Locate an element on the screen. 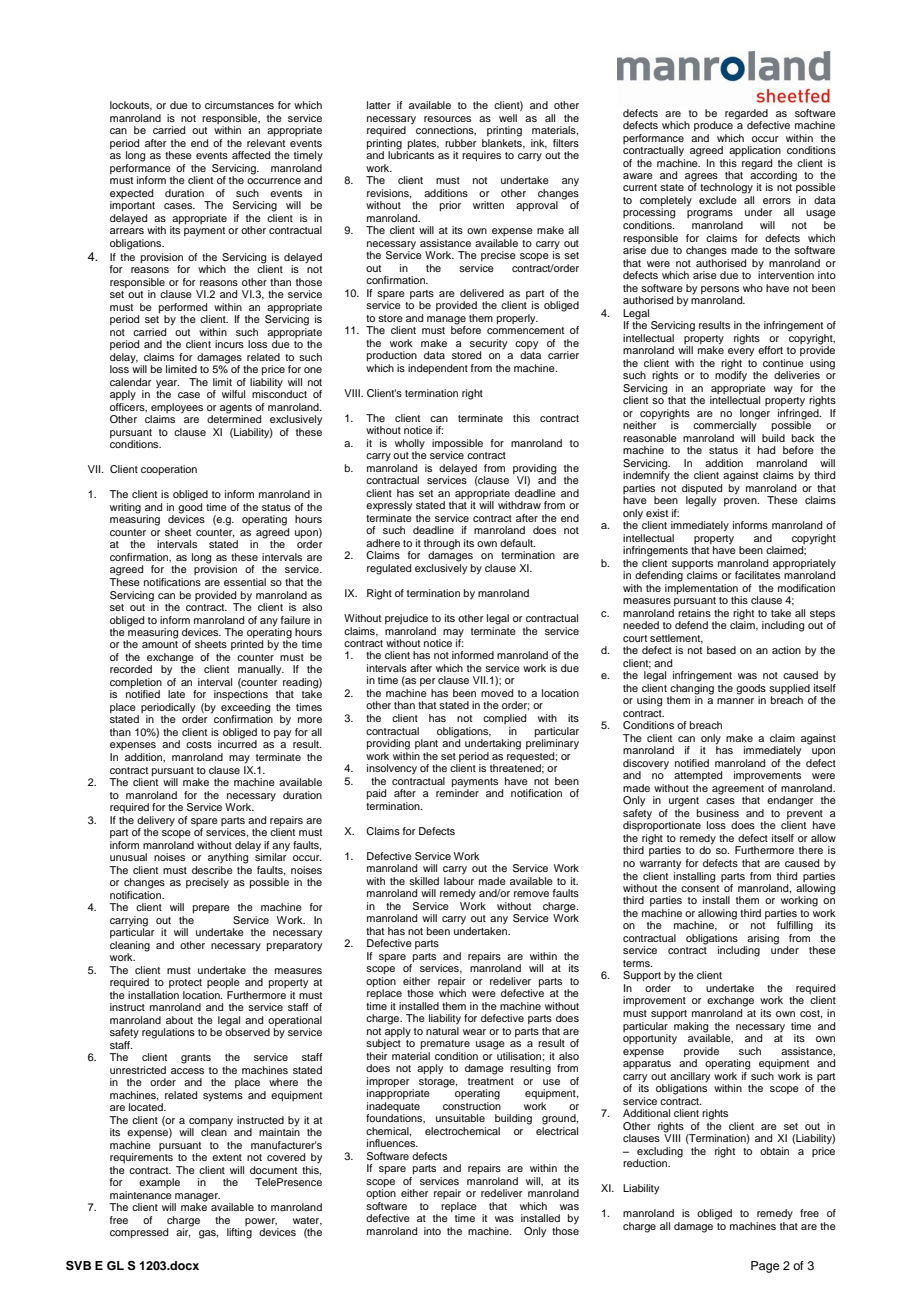 The height and width of the screenshot is (1308, 924). Page is located at coordinates (765, 1267).
